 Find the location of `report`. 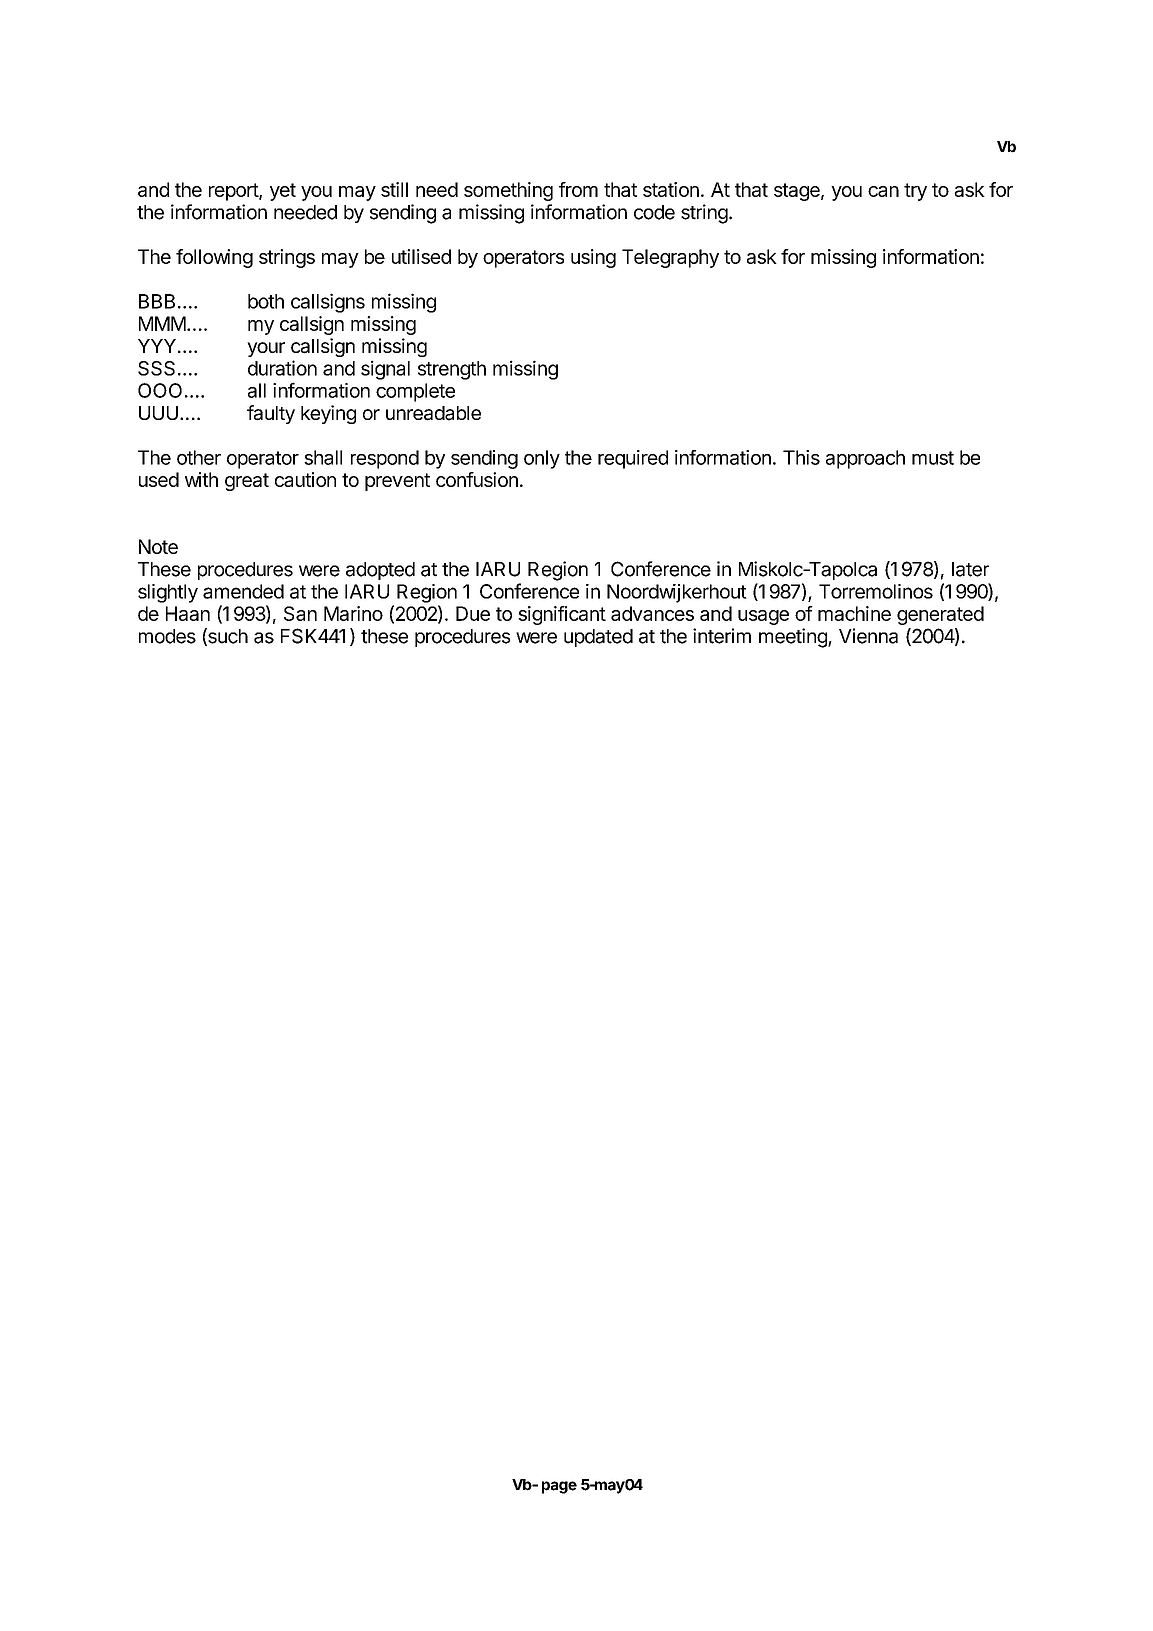

report is located at coordinates (234, 192).
